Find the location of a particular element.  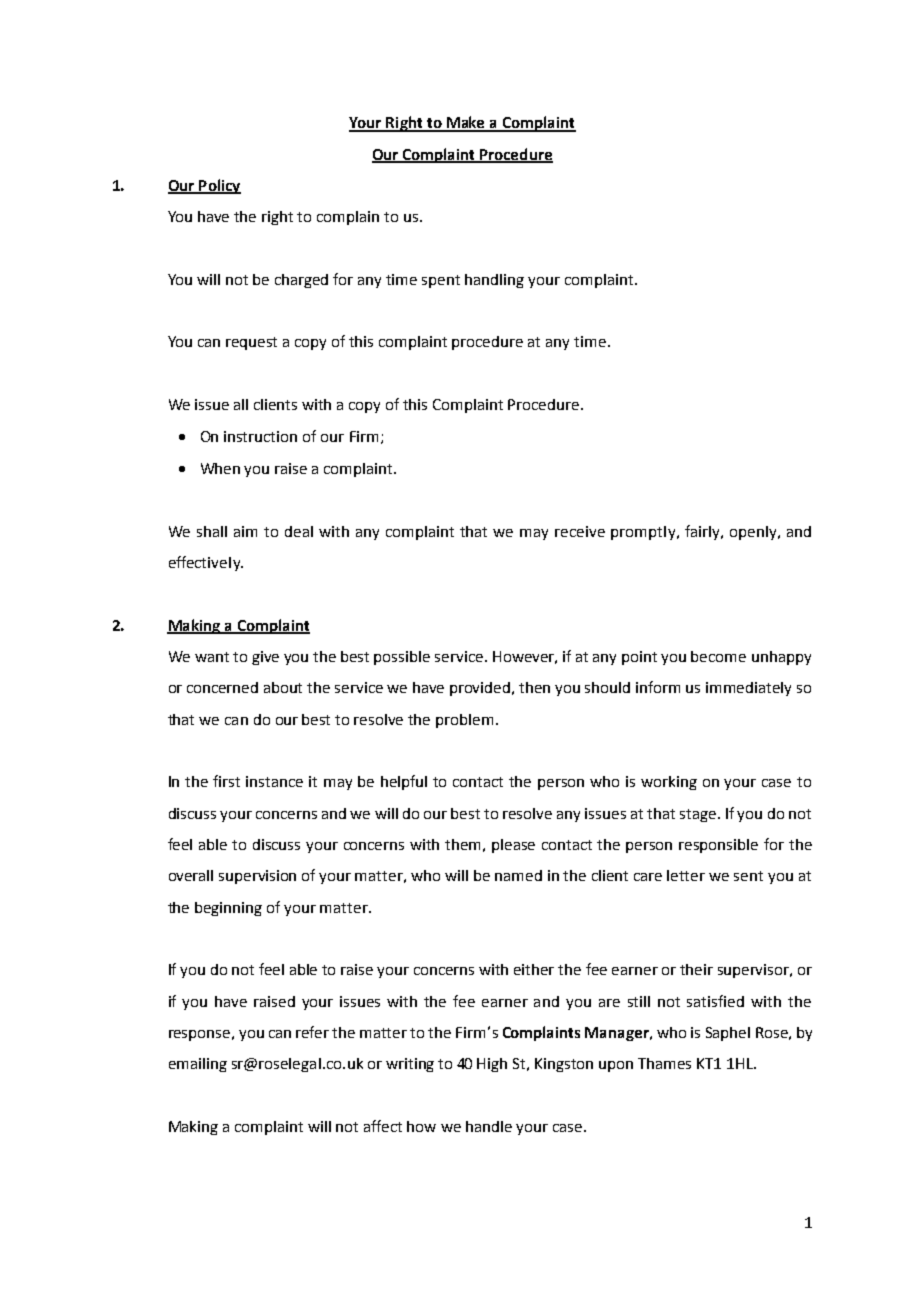

become is located at coordinates (718, 656).
